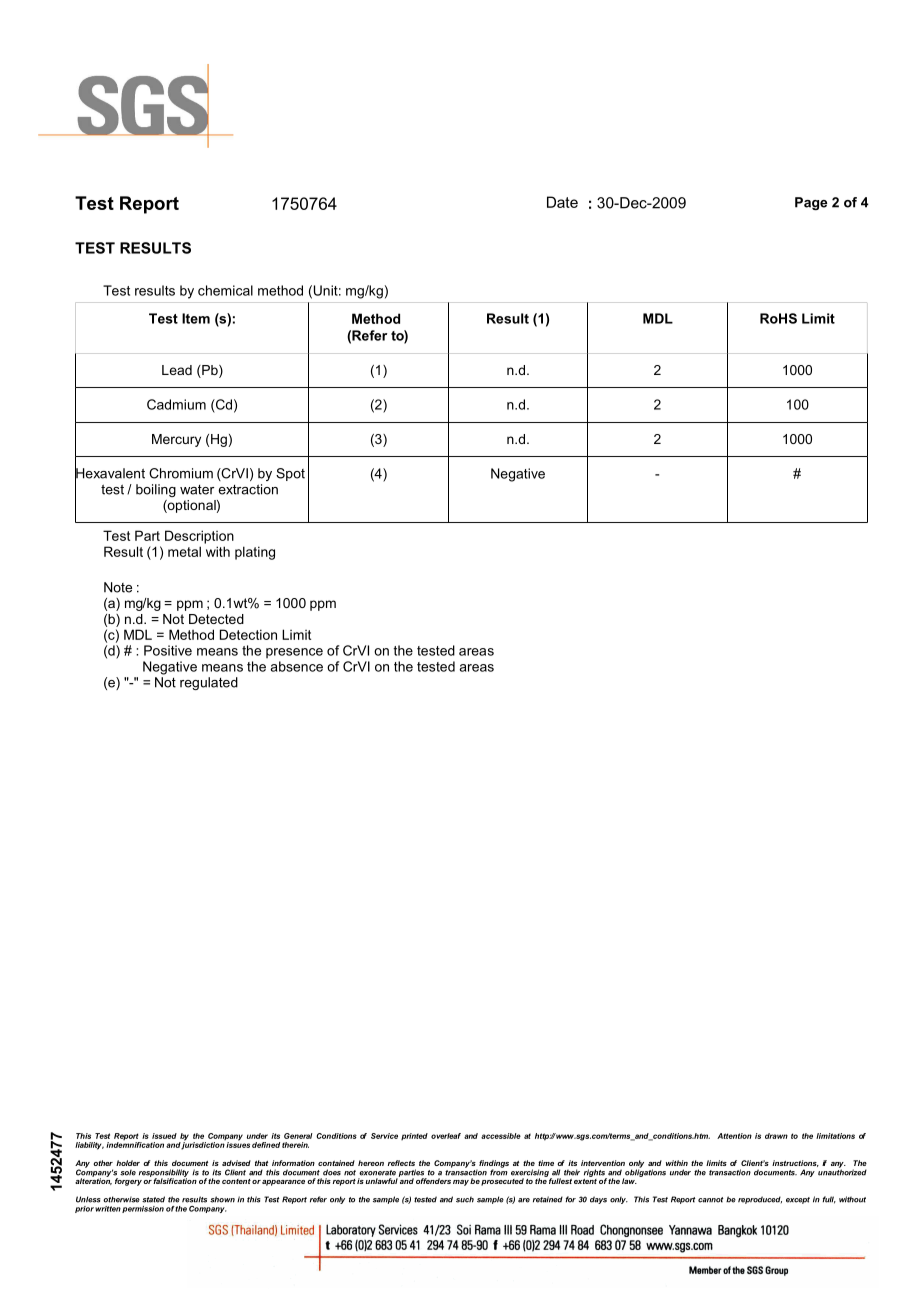 This screenshot has height=1308, width=924. What do you see at coordinates (153, 1199) in the screenshot?
I see `stated` at bounding box center [153, 1199].
